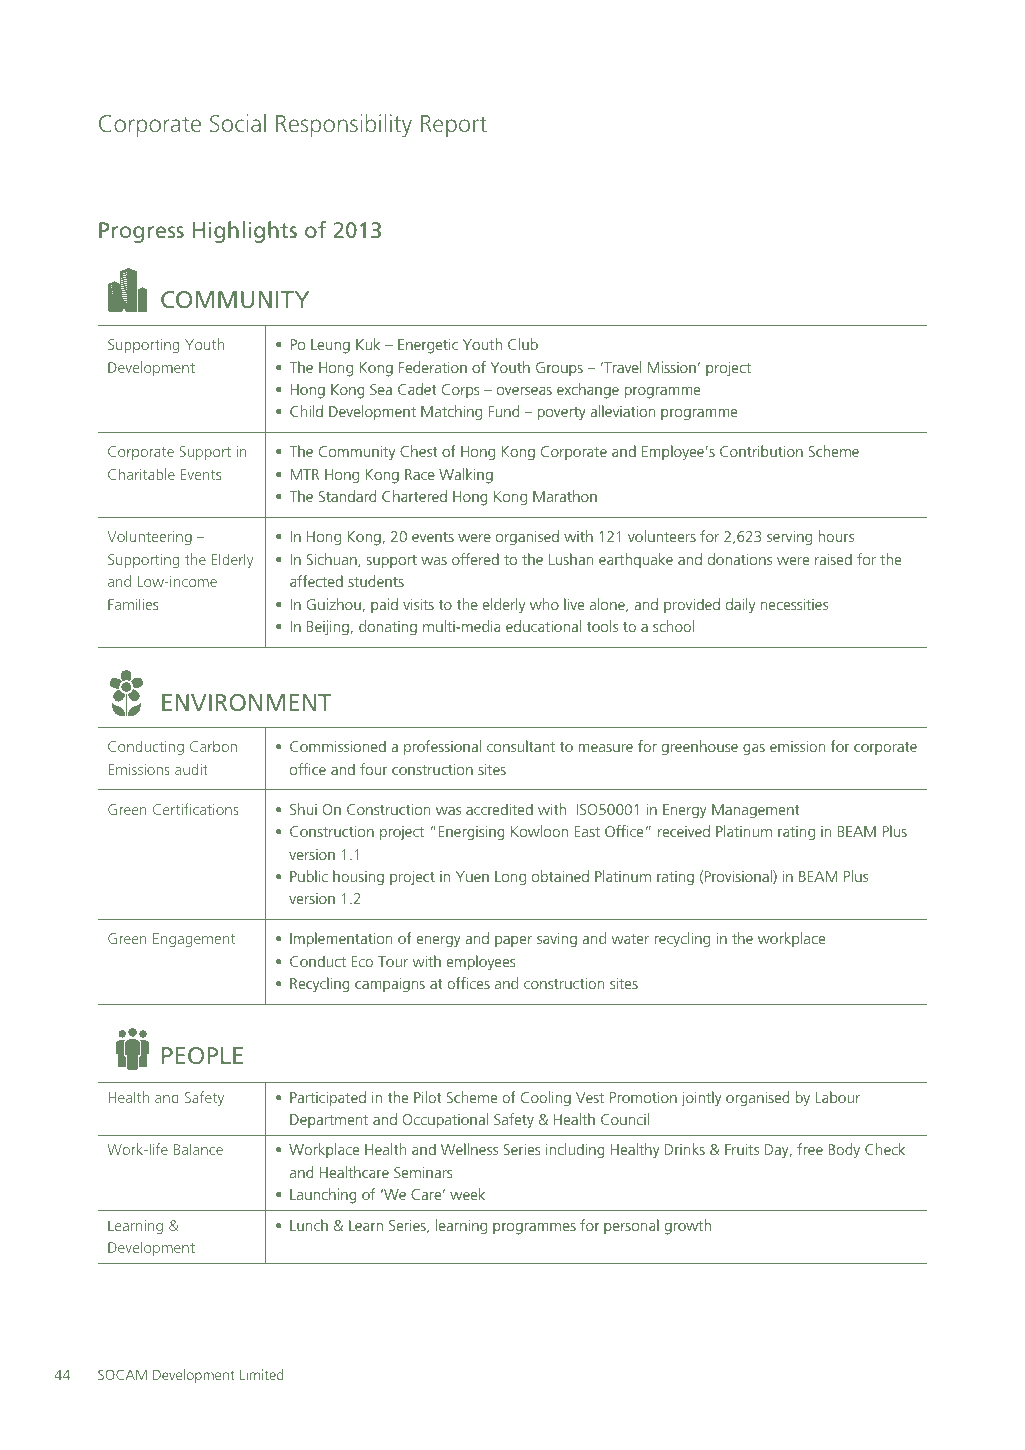 This screenshot has width=1025, height=1450. I want to click on Cooling, so click(546, 1099).
